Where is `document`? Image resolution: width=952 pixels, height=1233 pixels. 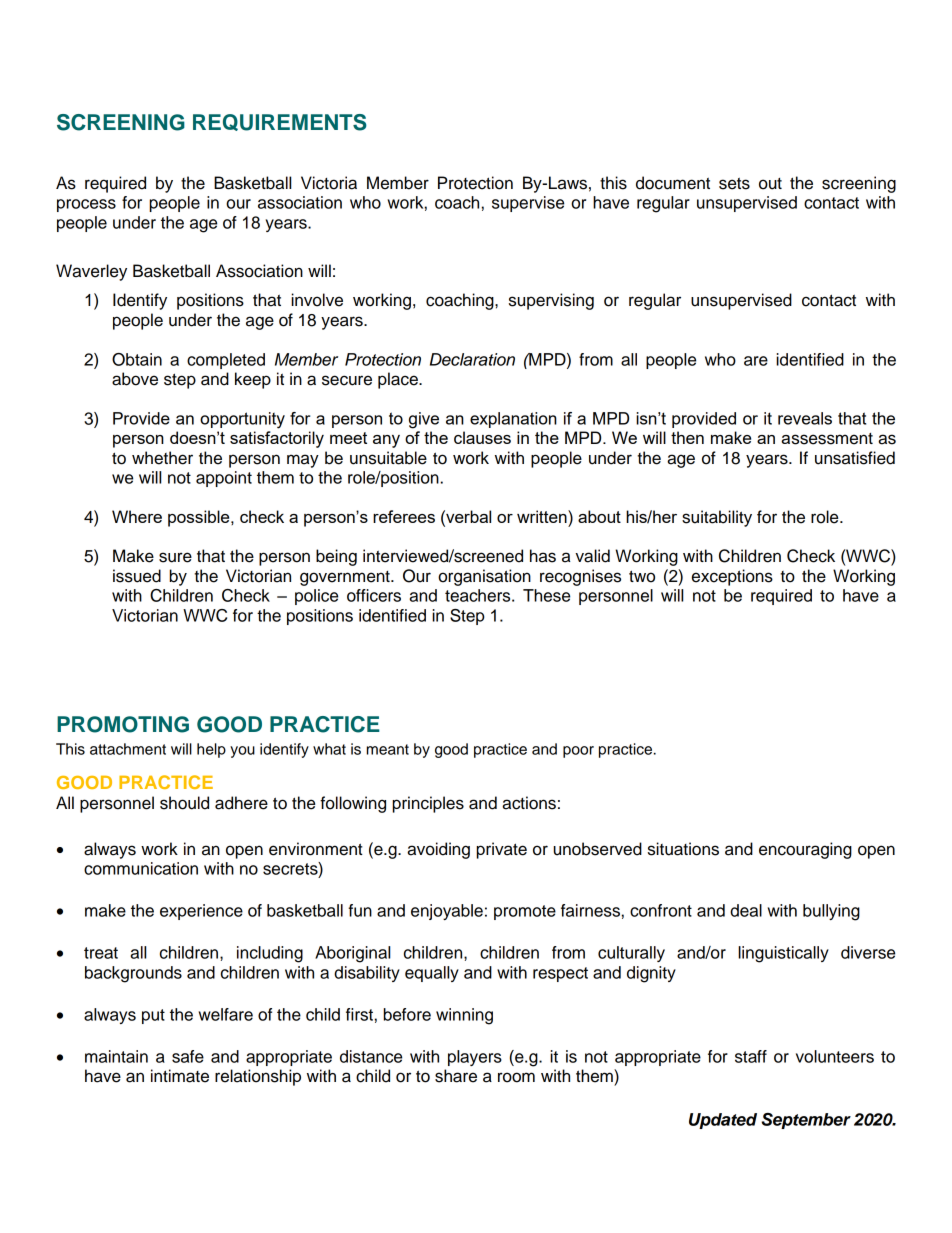 document is located at coordinates (673, 183).
